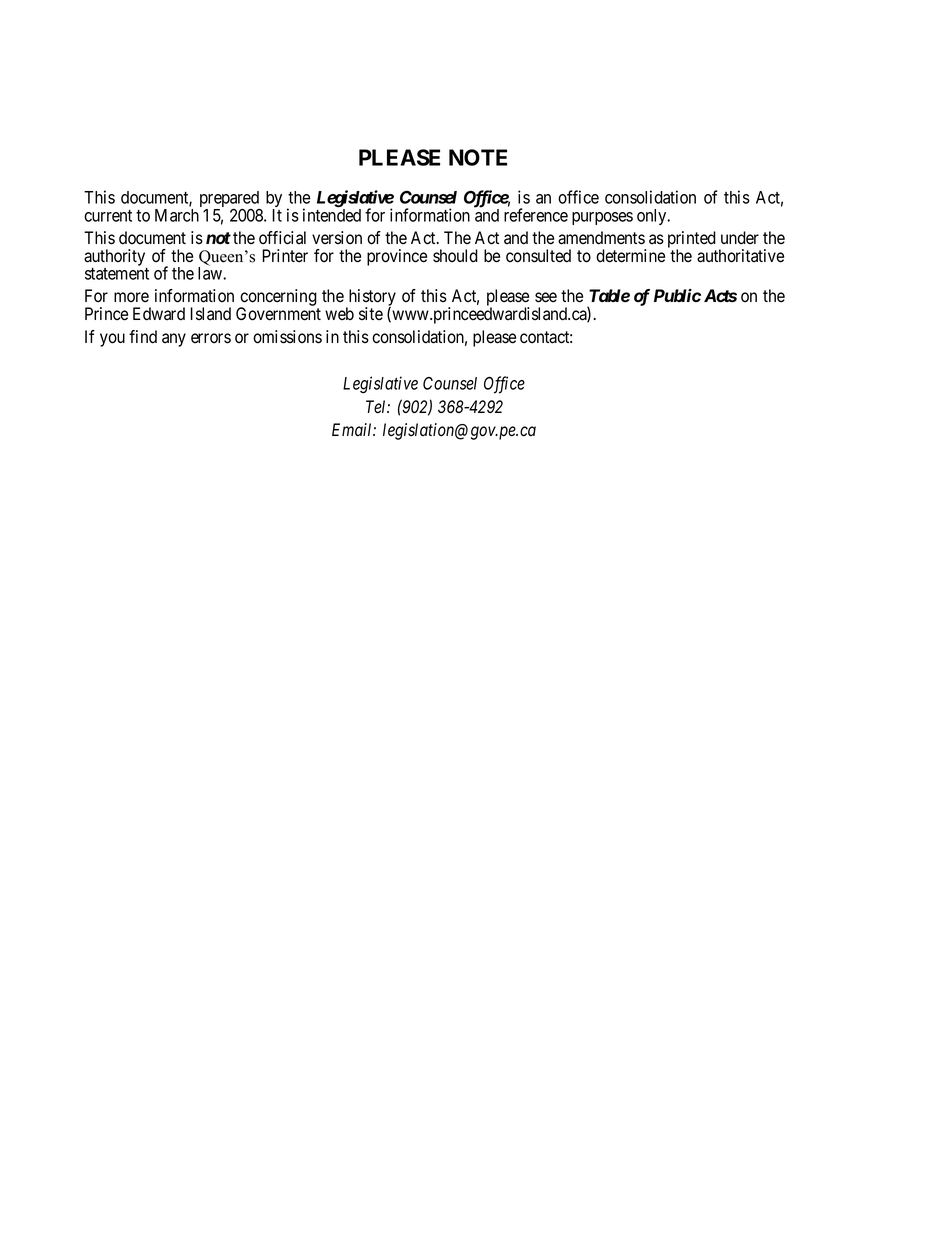 This screenshot has width=952, height=1233. What do you see at coordinates (211, 338) in the screenshot?
I see `errors` at bounding box center [211, 338].
